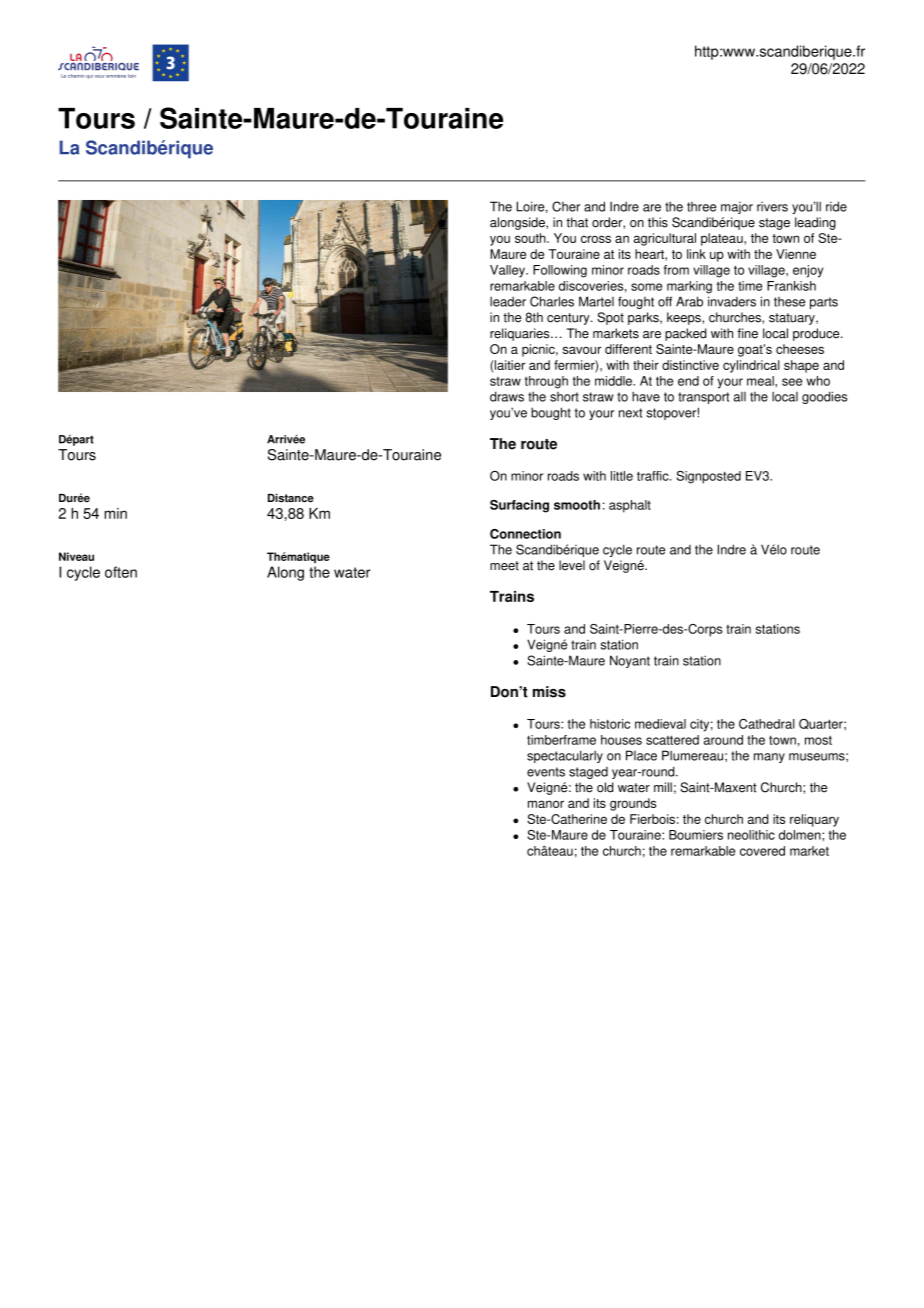 Image resolution: width=924 pixels, height=1308 pixels. I want to click on often, so click(121, 572).
